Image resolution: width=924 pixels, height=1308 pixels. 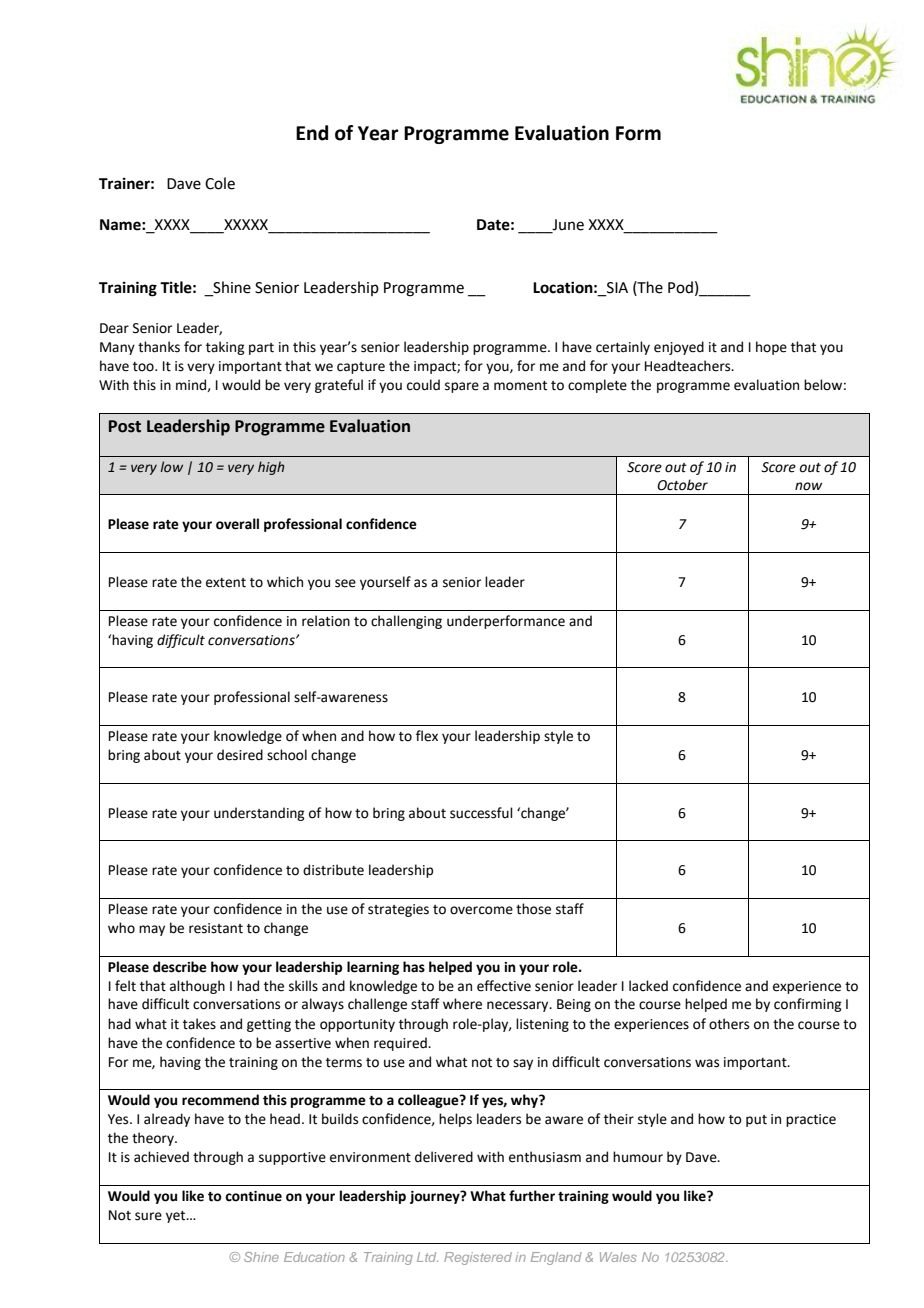 I want to click on resistant, so click(x=216, y=928).
